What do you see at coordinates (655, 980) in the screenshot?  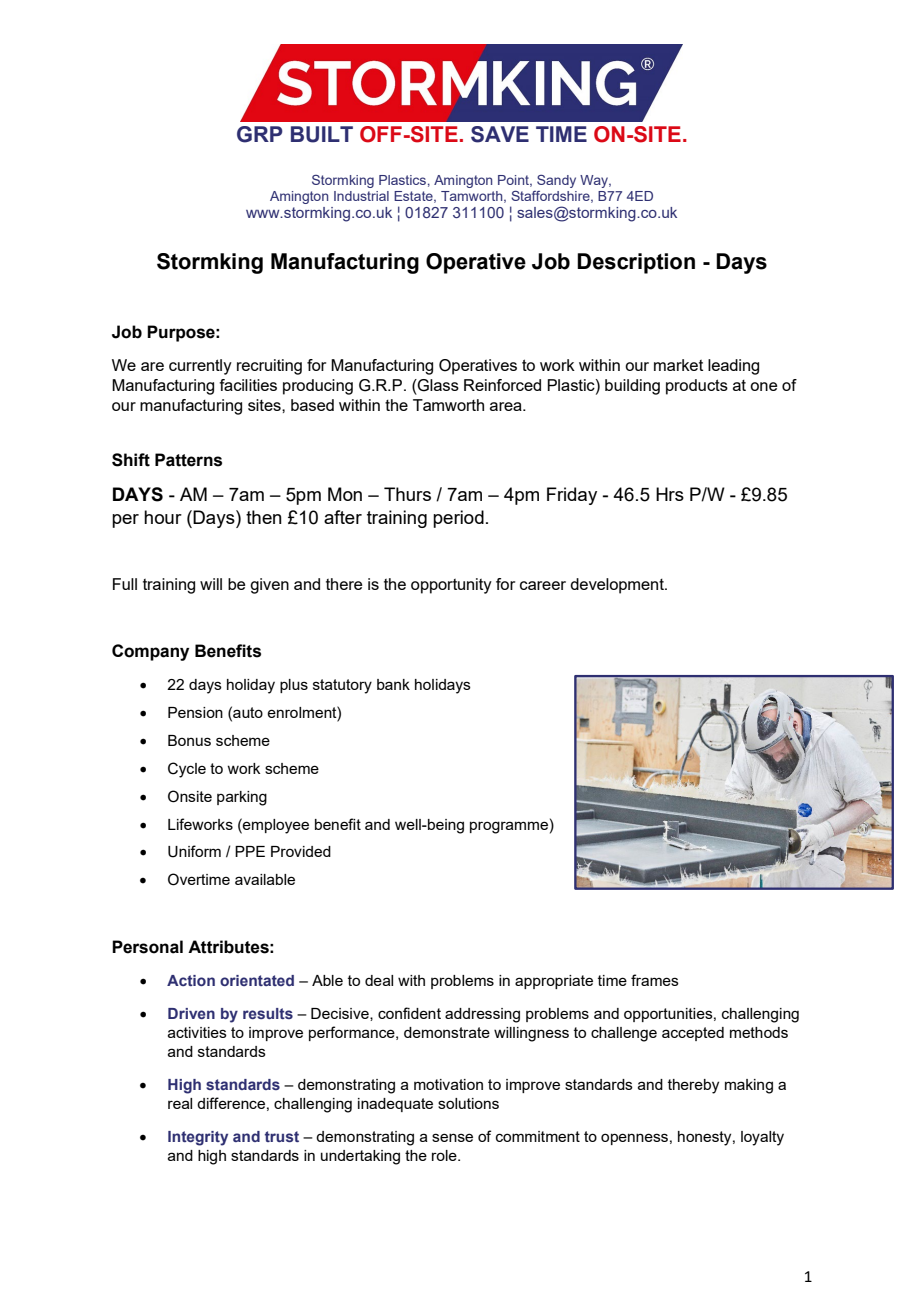 I see `frames` at bounding box center [655, 980].
